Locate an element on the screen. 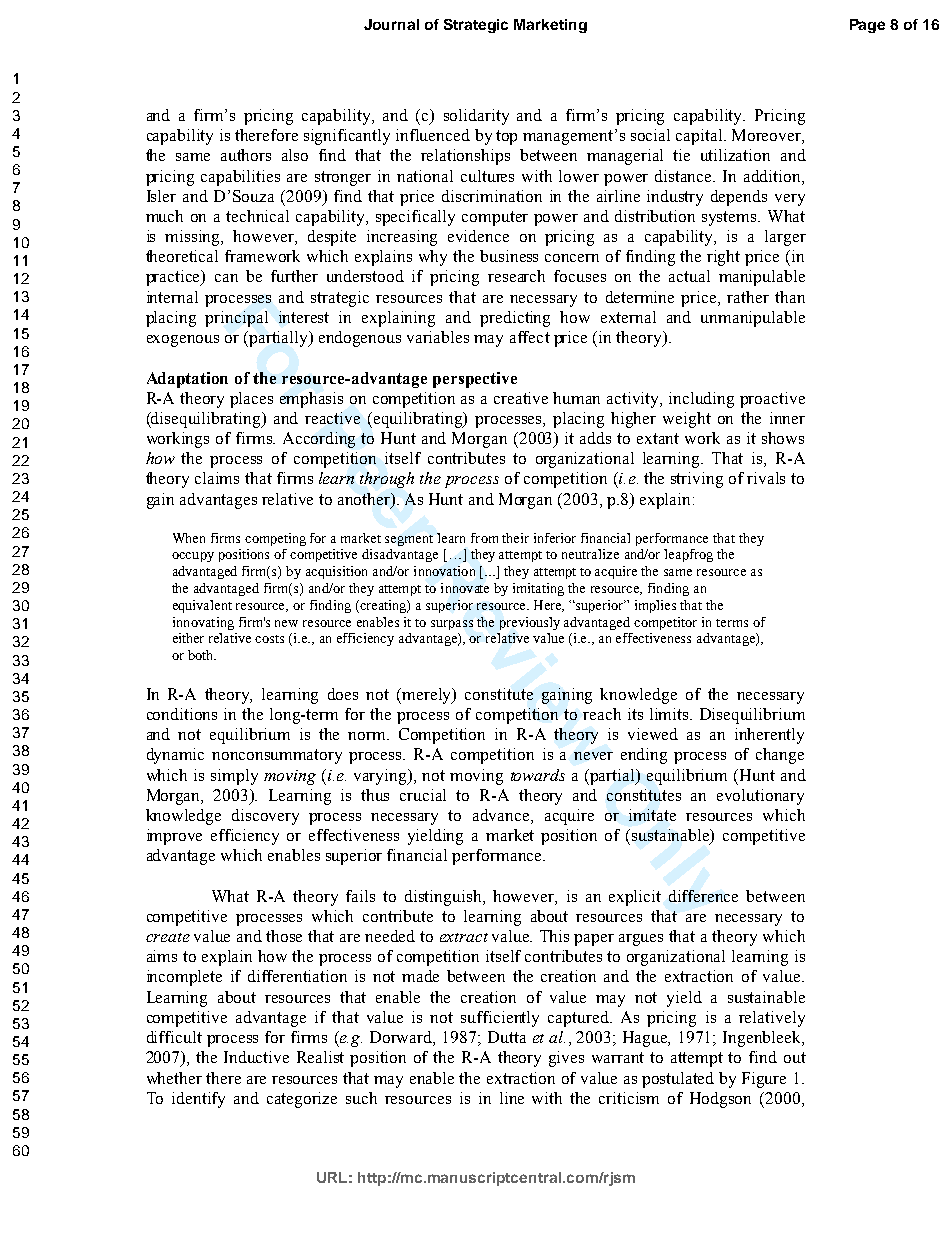  Page is located at coordinates (867, 26).
